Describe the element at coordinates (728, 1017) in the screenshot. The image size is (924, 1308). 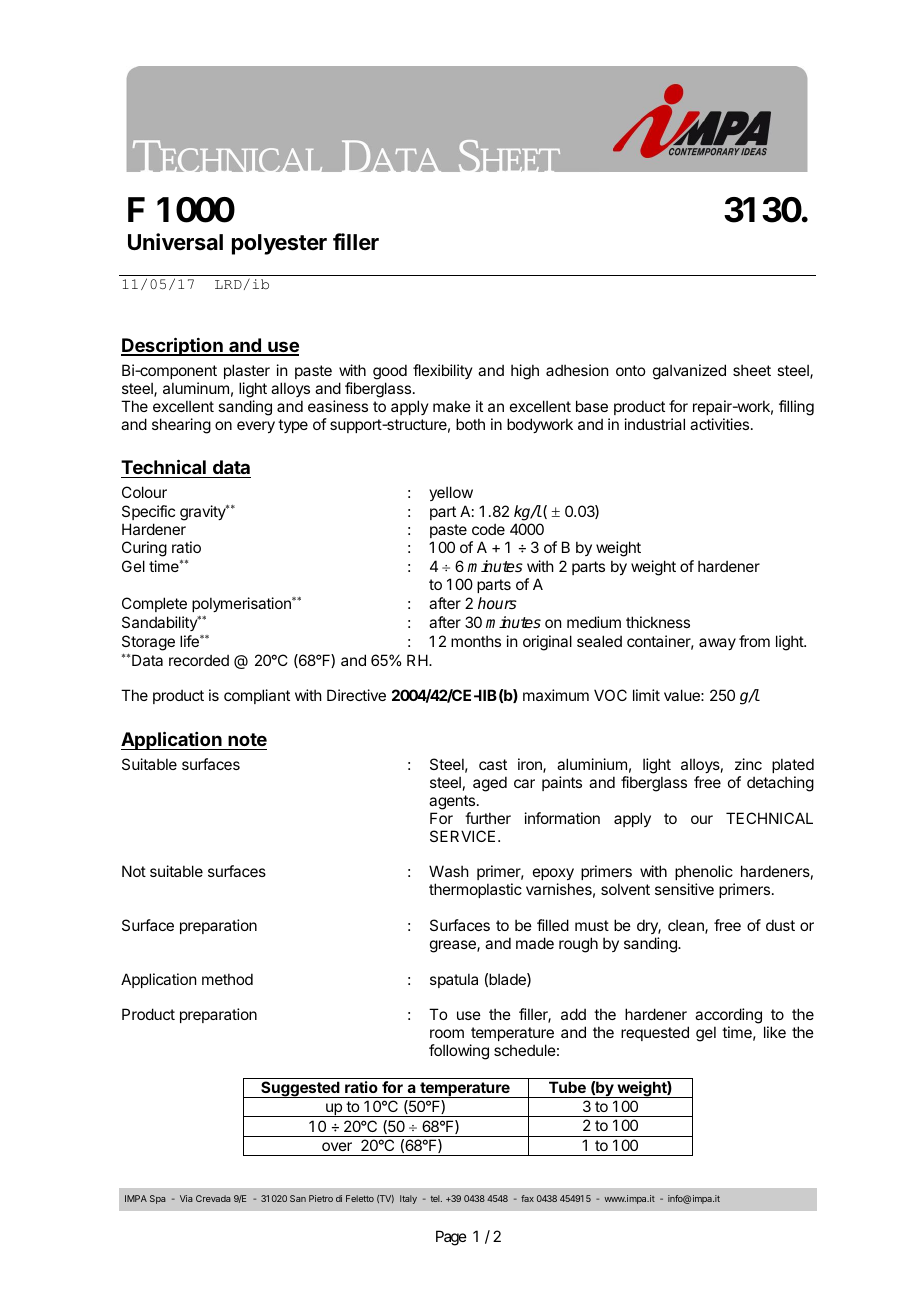
I see `according` at that location.
